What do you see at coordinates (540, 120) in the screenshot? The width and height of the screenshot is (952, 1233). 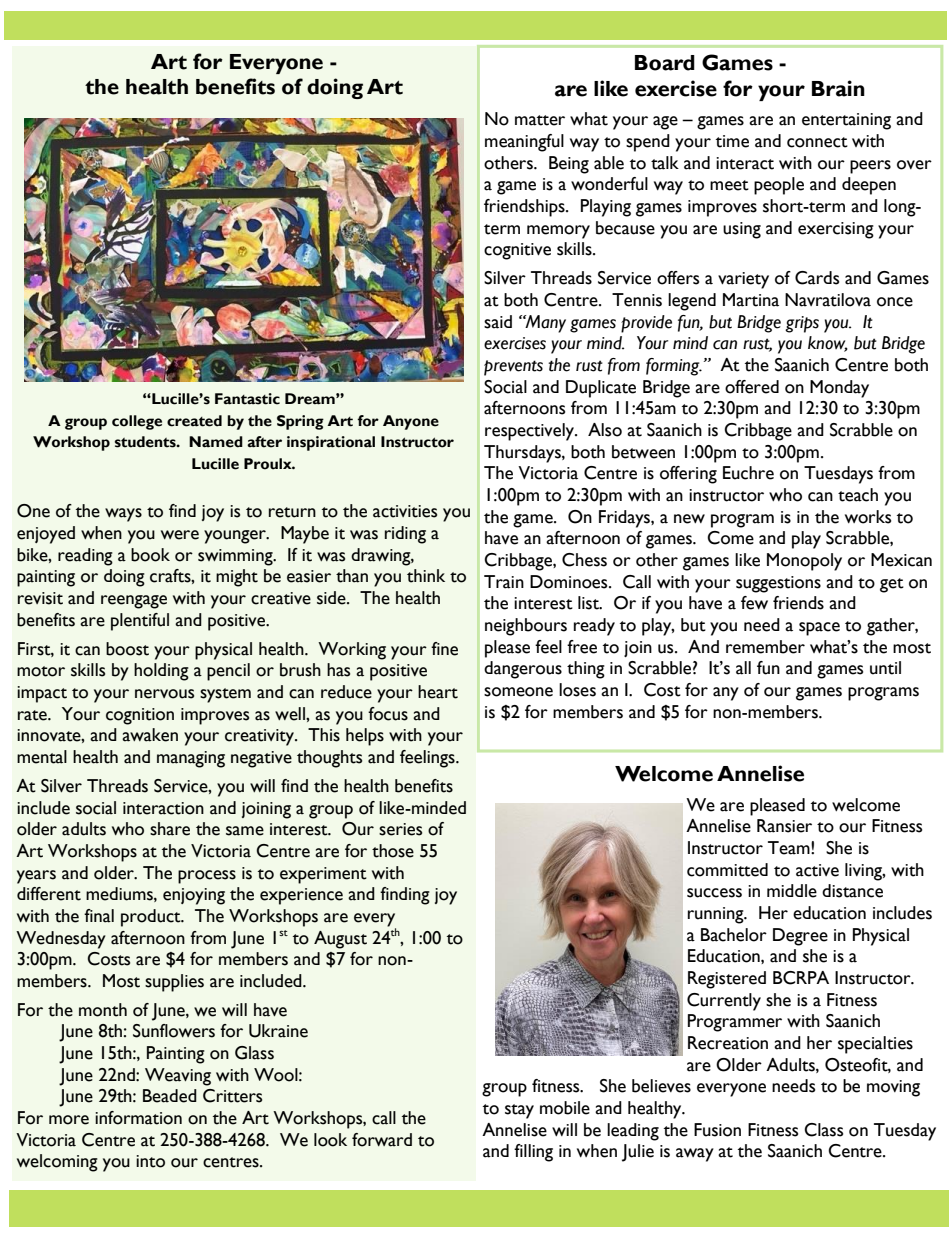 I see `matter` at bounding box center [540, 120].
